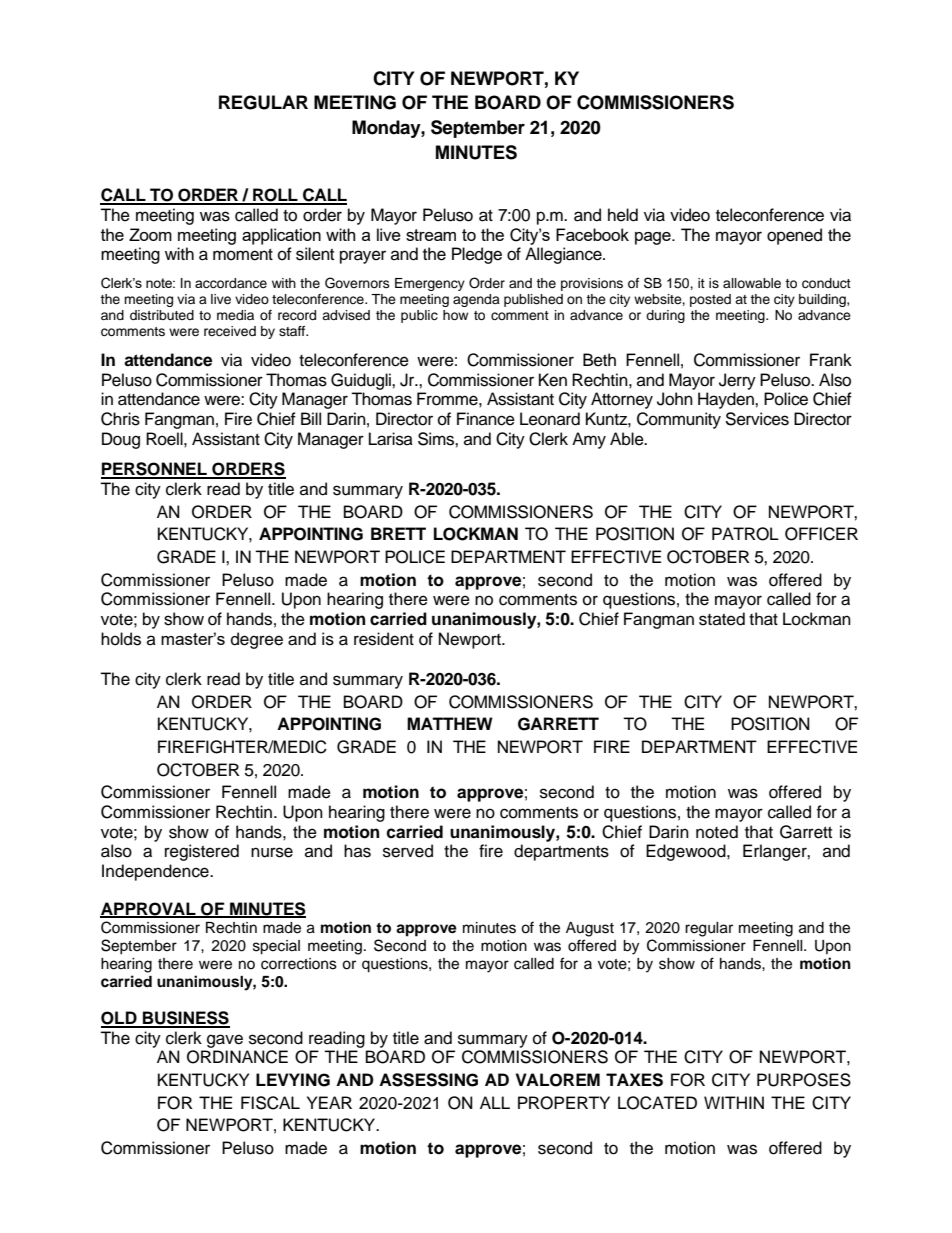 The image size is (952, 1233). What do you see at coordinates (590, 929) in the screenshot?
I see `August` at bounding box center [590, 929].
